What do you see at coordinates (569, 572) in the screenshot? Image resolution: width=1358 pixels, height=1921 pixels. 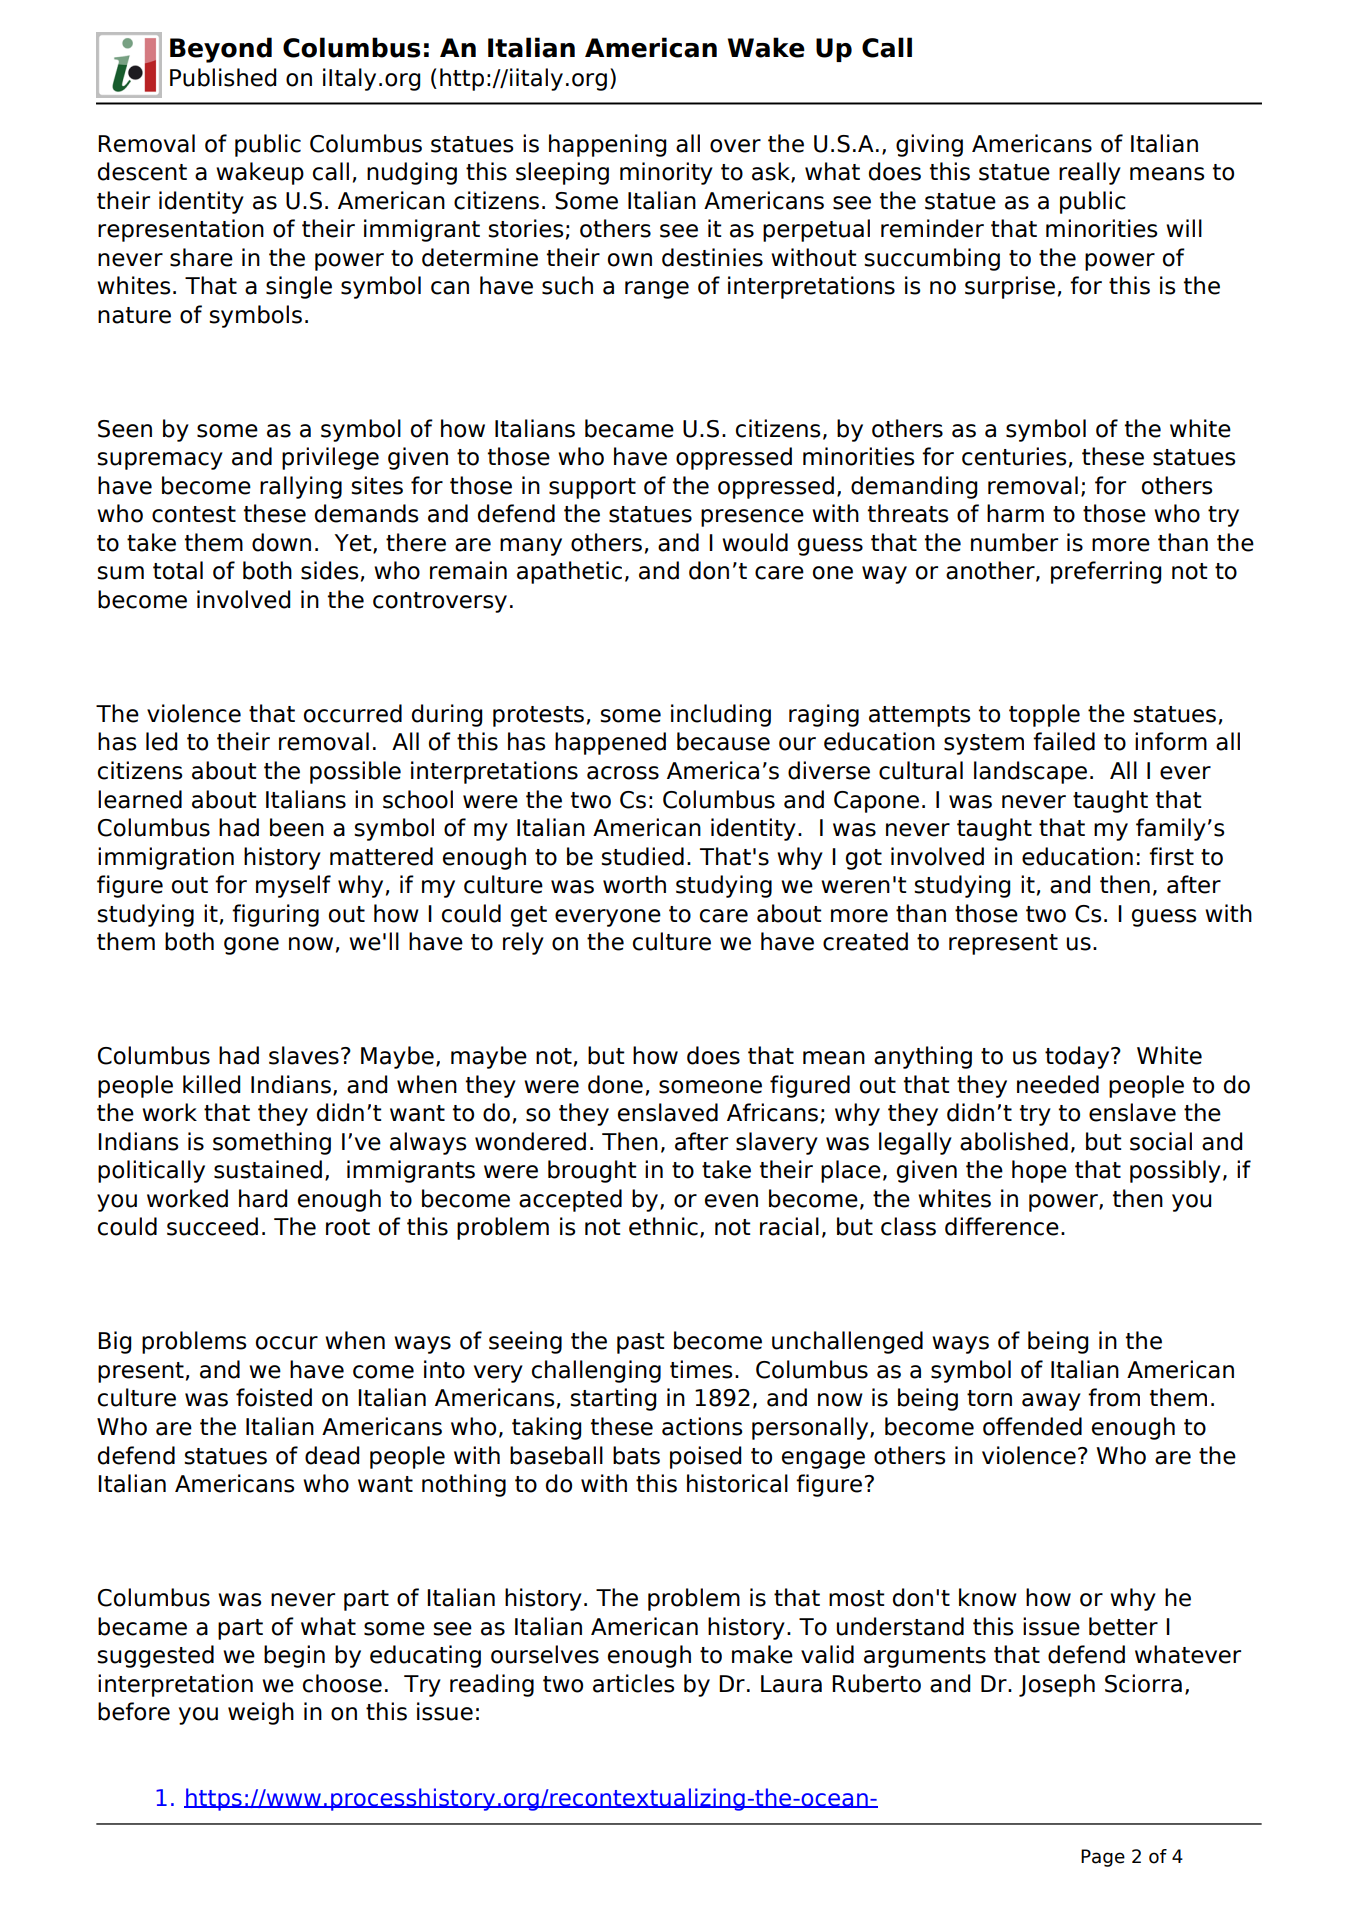 I see `apathetic` at bounding box center [569, 572].
